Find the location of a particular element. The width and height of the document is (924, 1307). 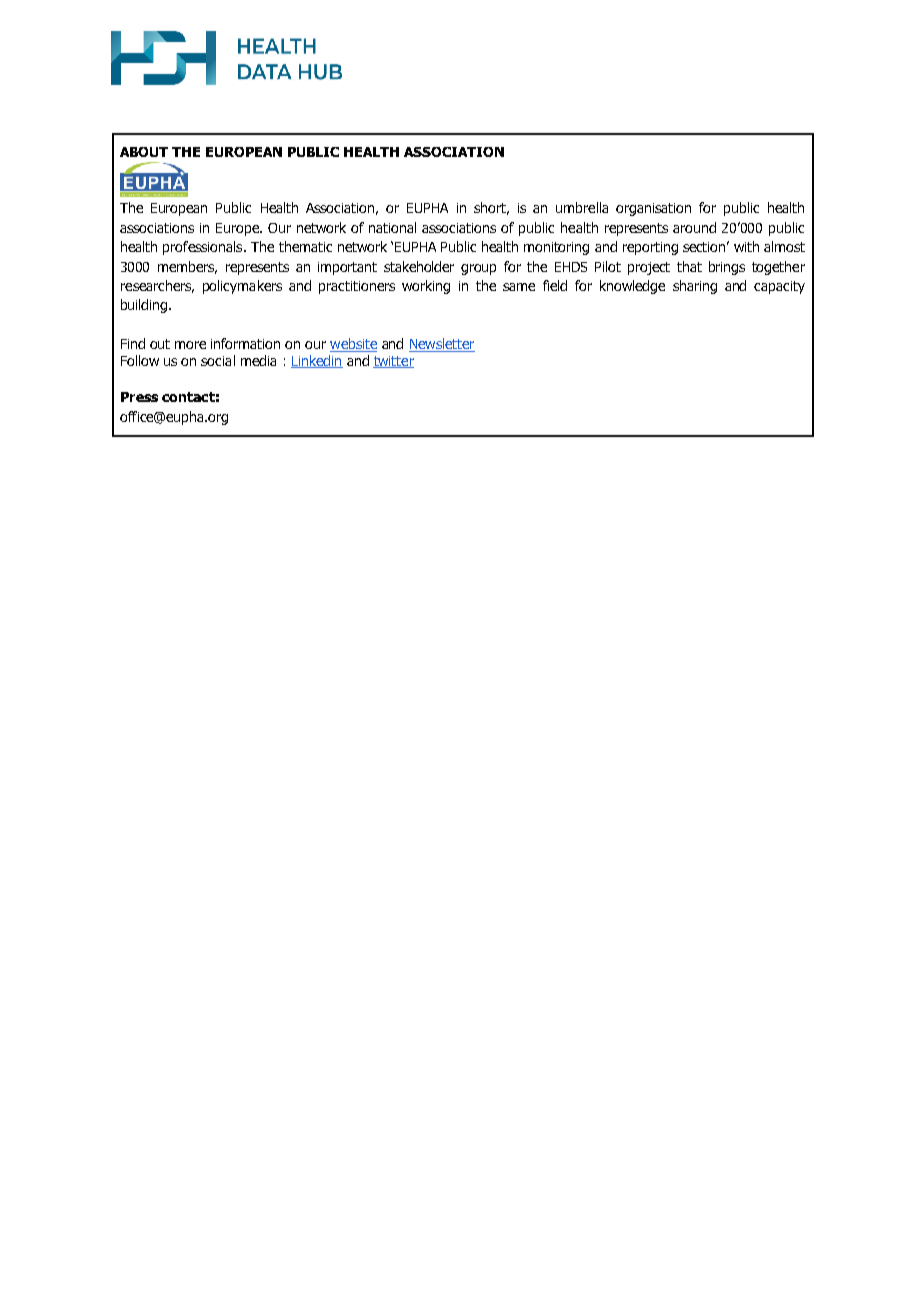

with is located at coordinates (746, 246).
